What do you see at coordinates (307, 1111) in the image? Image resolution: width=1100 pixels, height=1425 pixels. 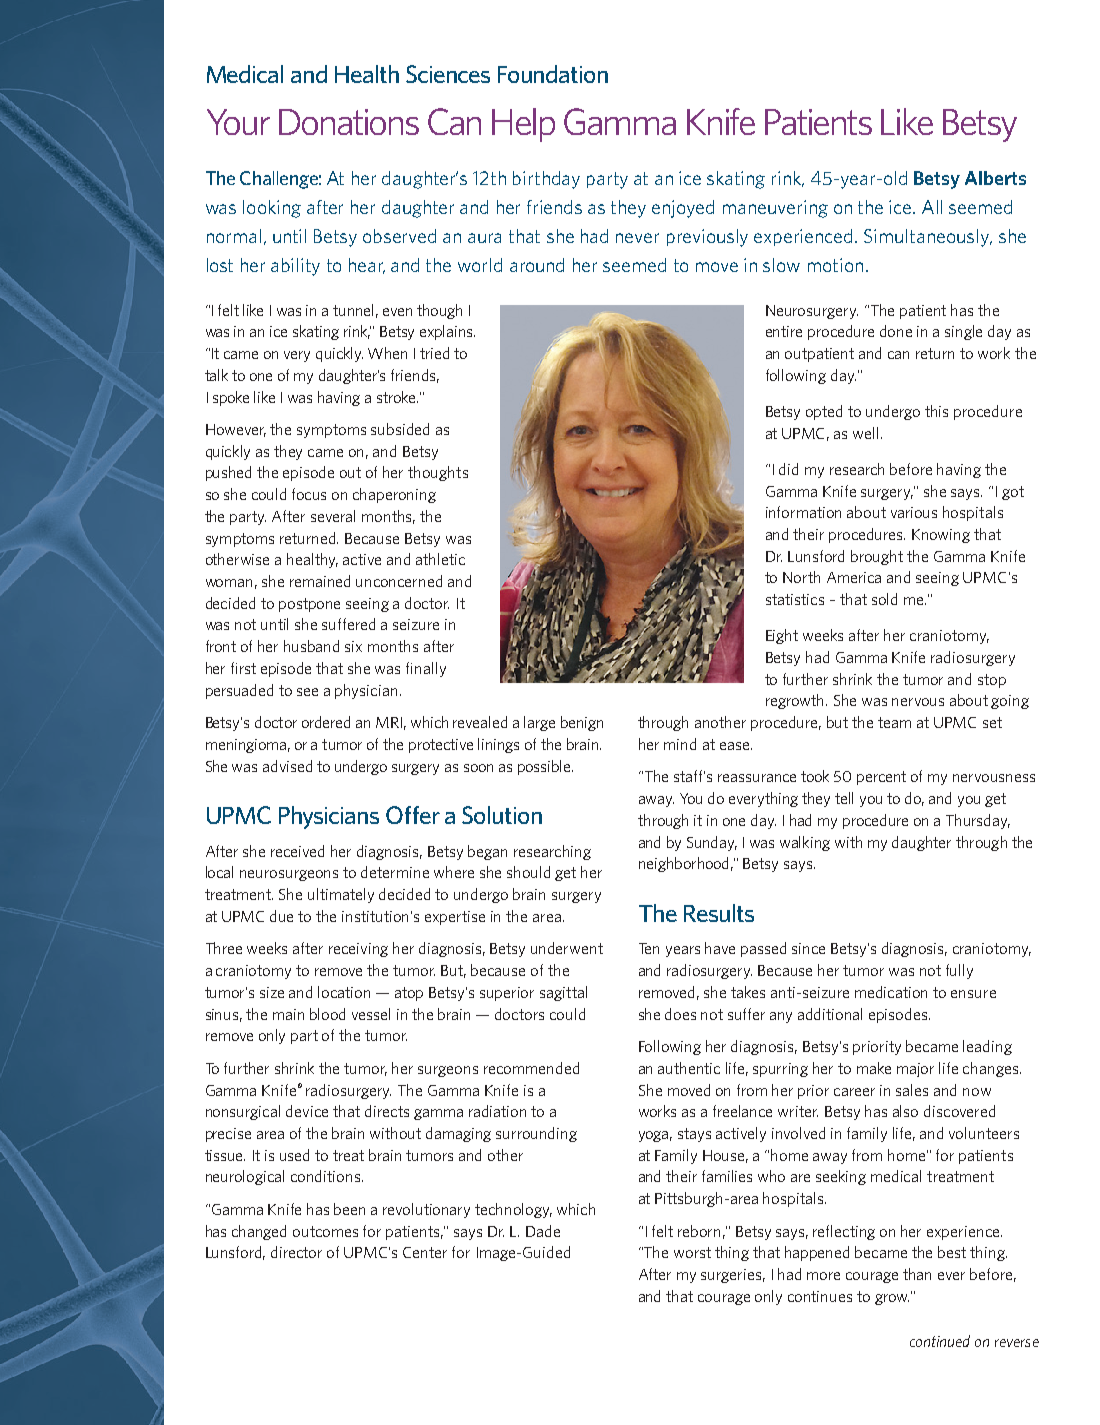 I see `device` at bounding box center [307, 1111].
